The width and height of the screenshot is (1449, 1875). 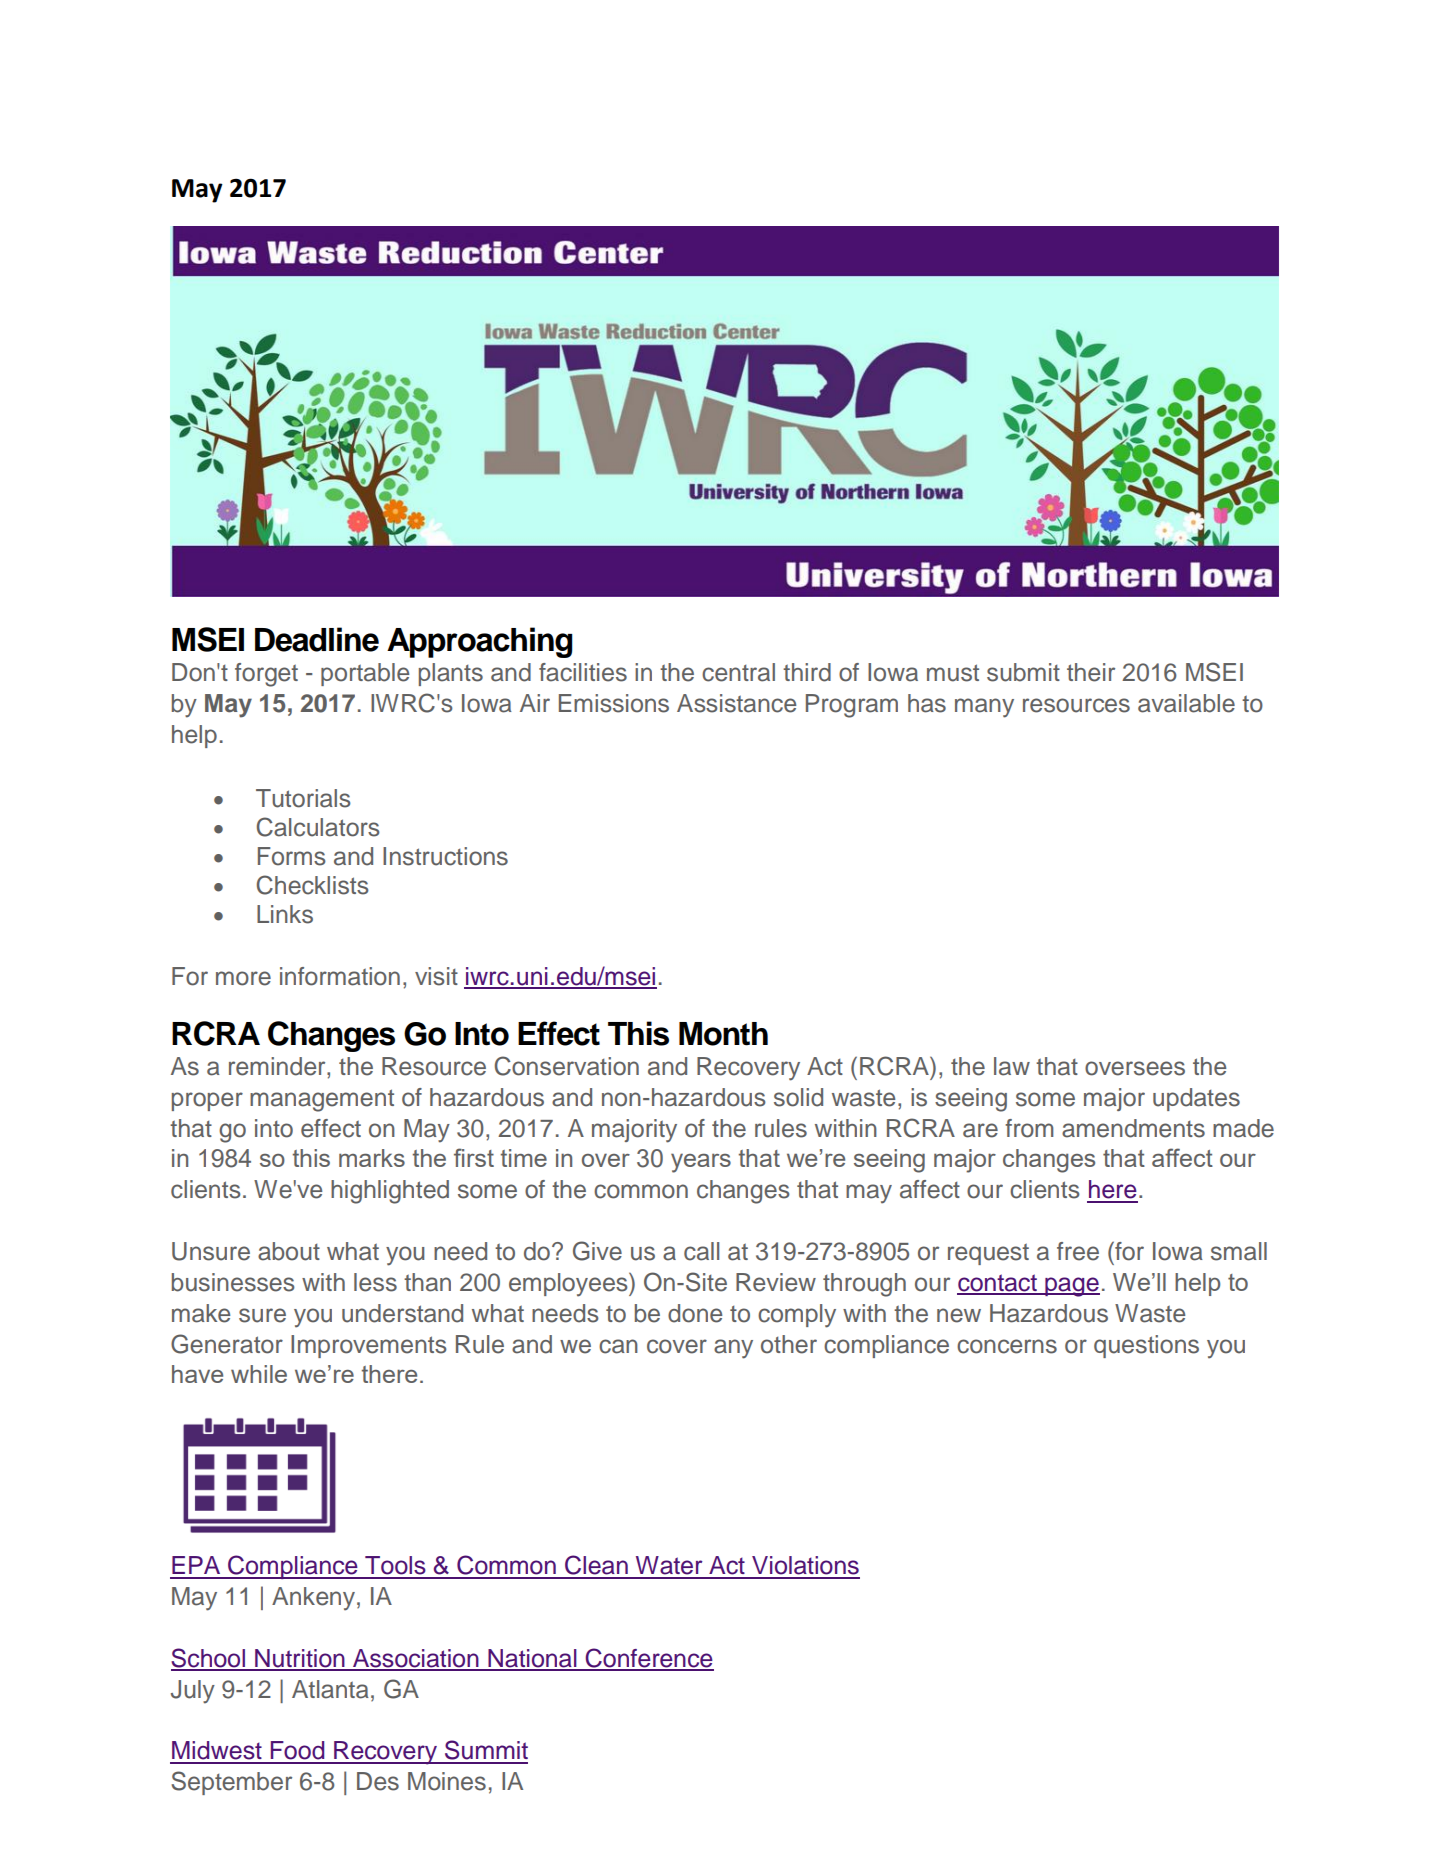 I want to click on portable, so click(x=365, y=674).
